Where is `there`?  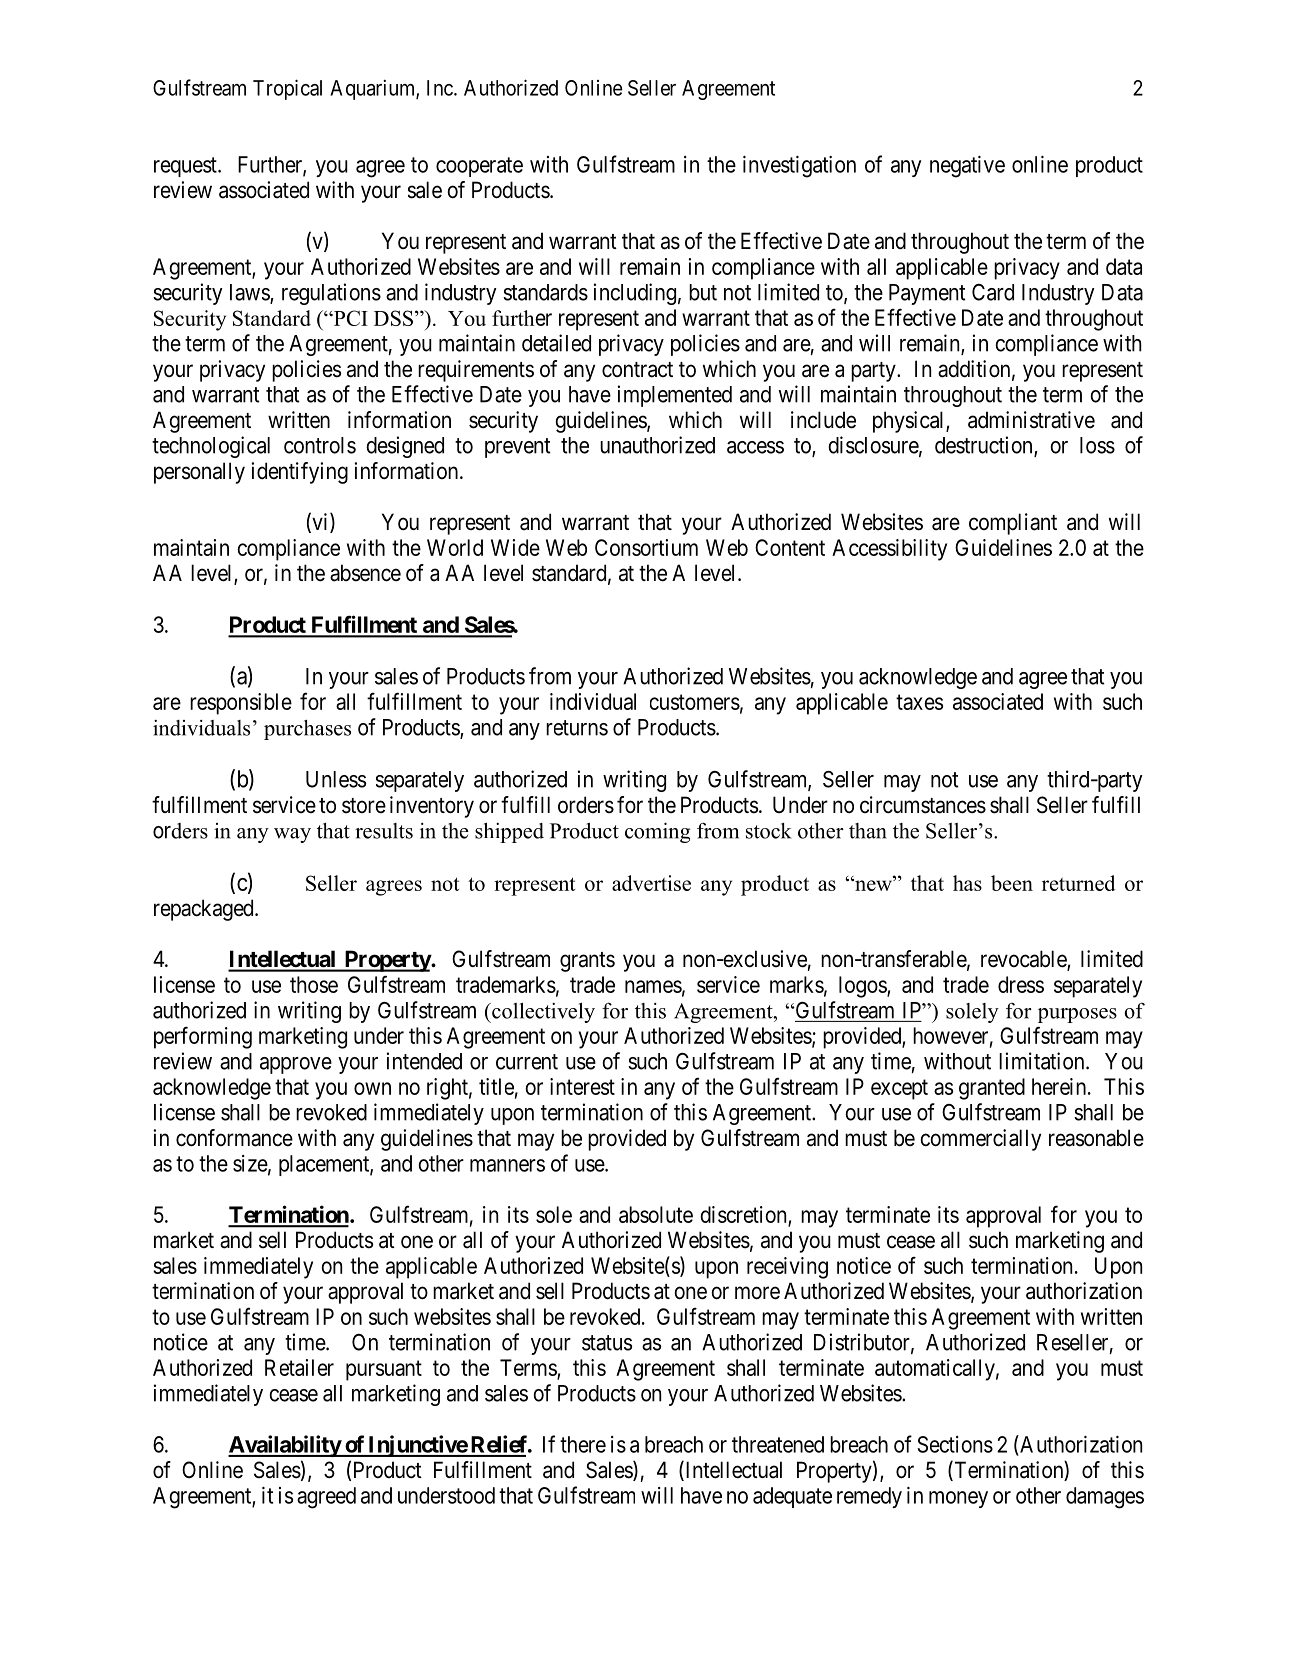 there is located at coordinates (583, 1444).
